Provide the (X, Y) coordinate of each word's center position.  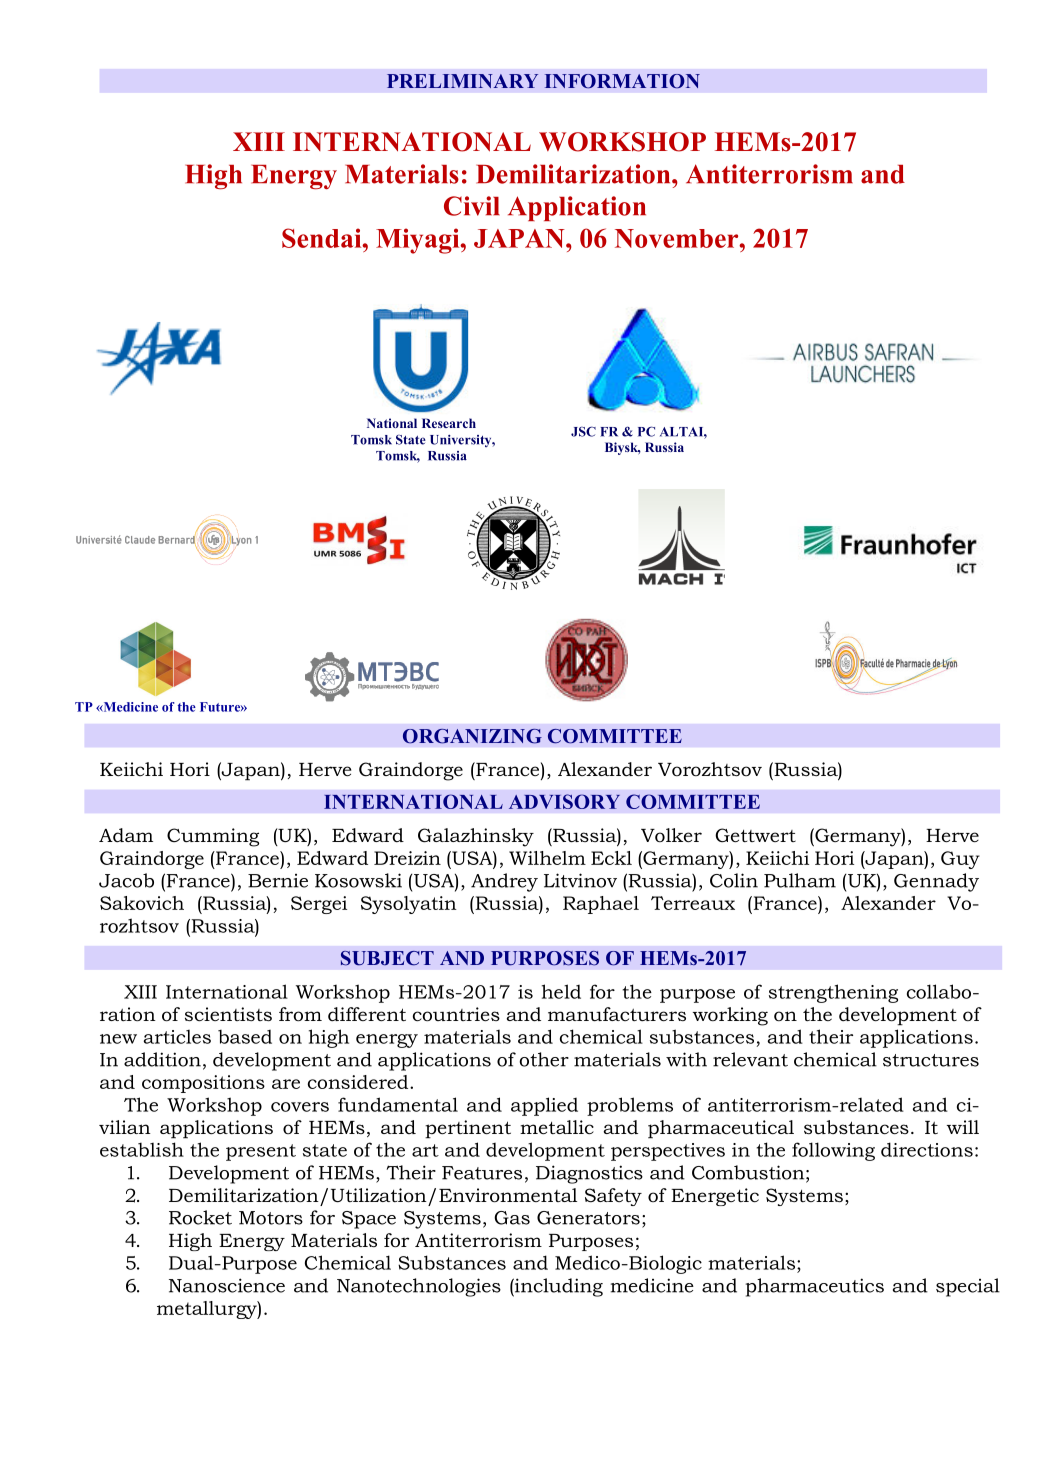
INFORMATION (622, 81)
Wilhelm (547, 858)
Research (449, 423)
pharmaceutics (814, 1287)
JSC (583, 431)
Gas (512, 1218)
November (678, 238)
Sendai (323, 238)
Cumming (213, 837)
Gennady (936, 882)
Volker (671, 835)
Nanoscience (227, 1285)
